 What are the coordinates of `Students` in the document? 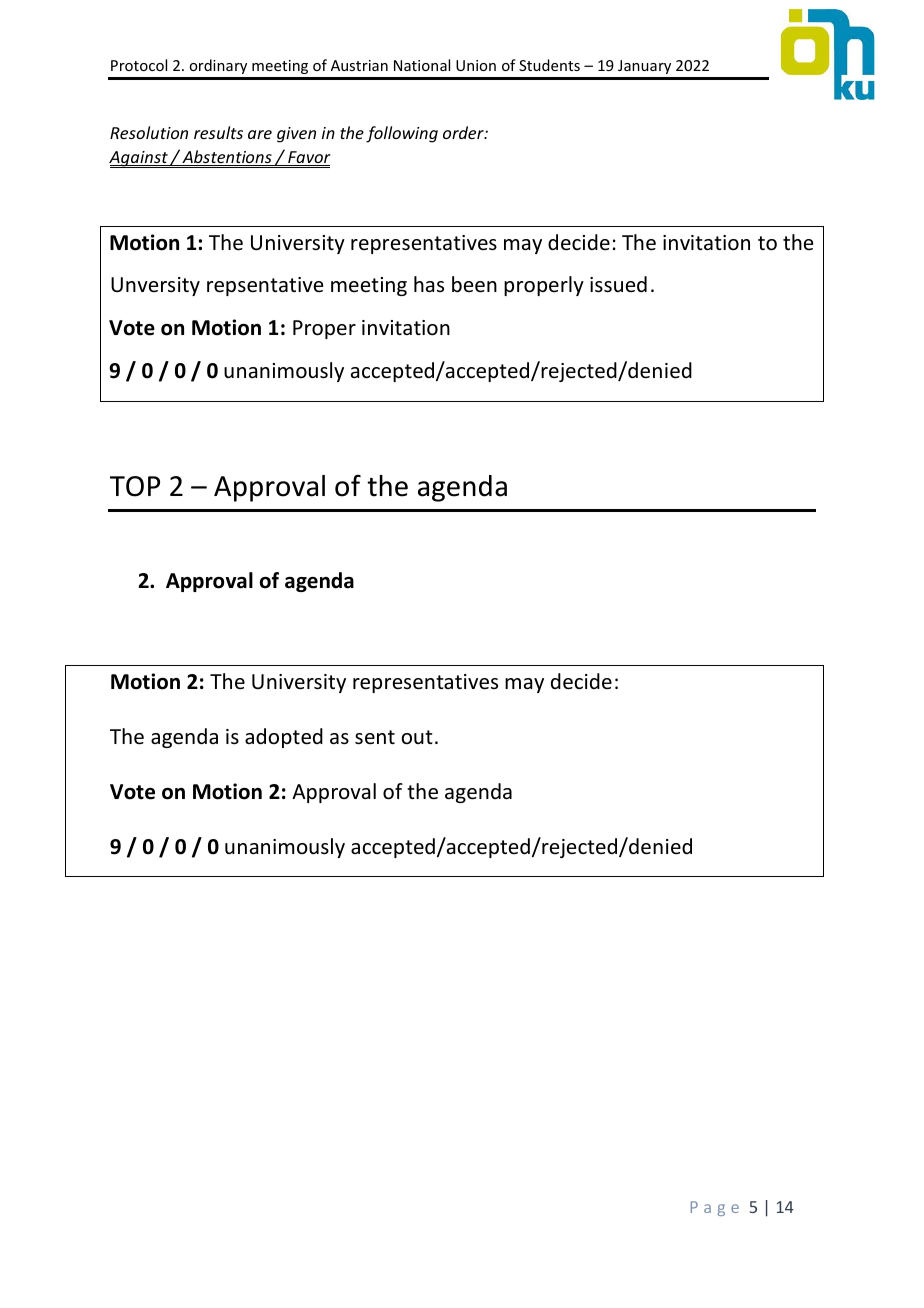 It's located at (549, 65).
